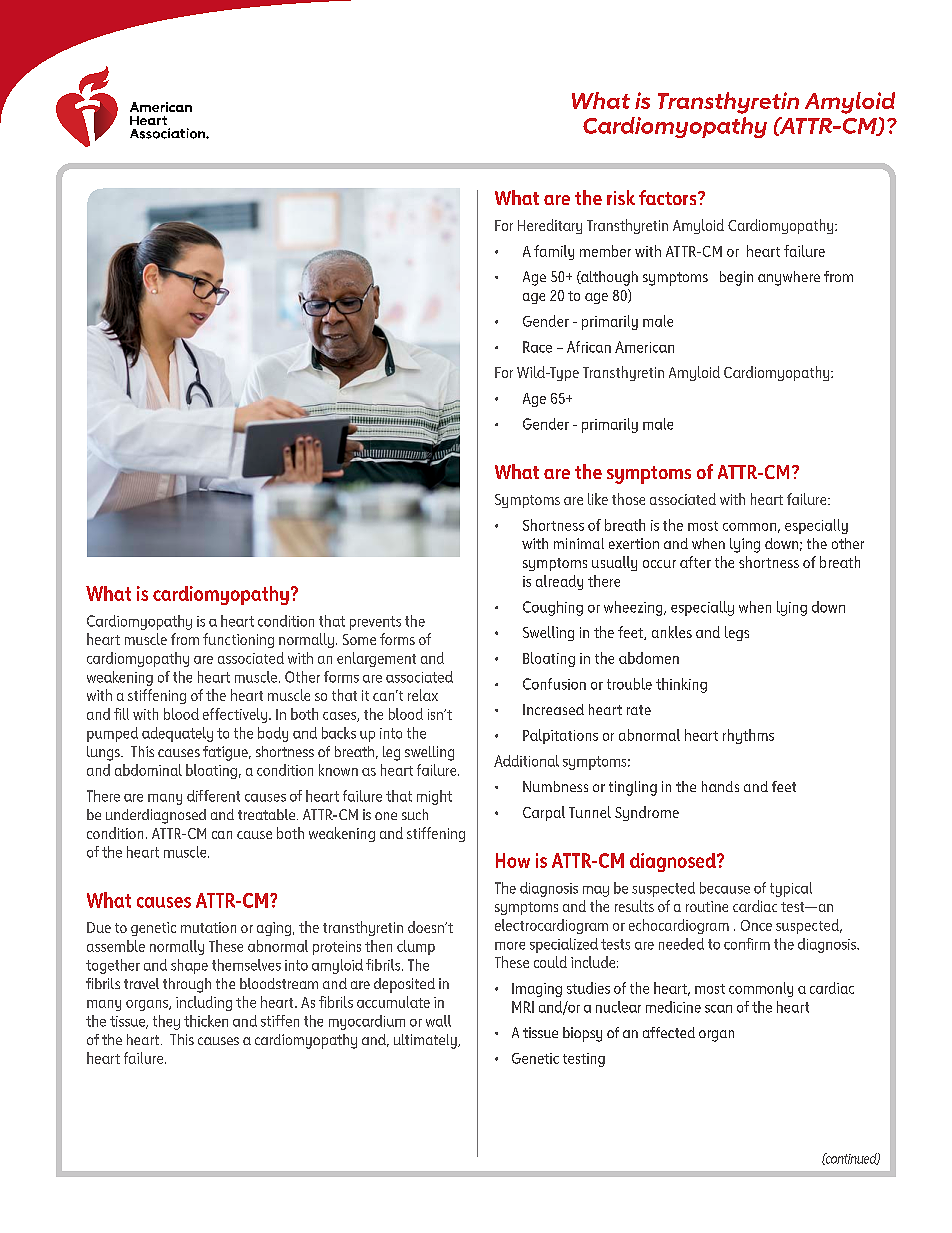 The width and height of the screenshot is (952, 1233). I want to click on such, so click(415, 814).
